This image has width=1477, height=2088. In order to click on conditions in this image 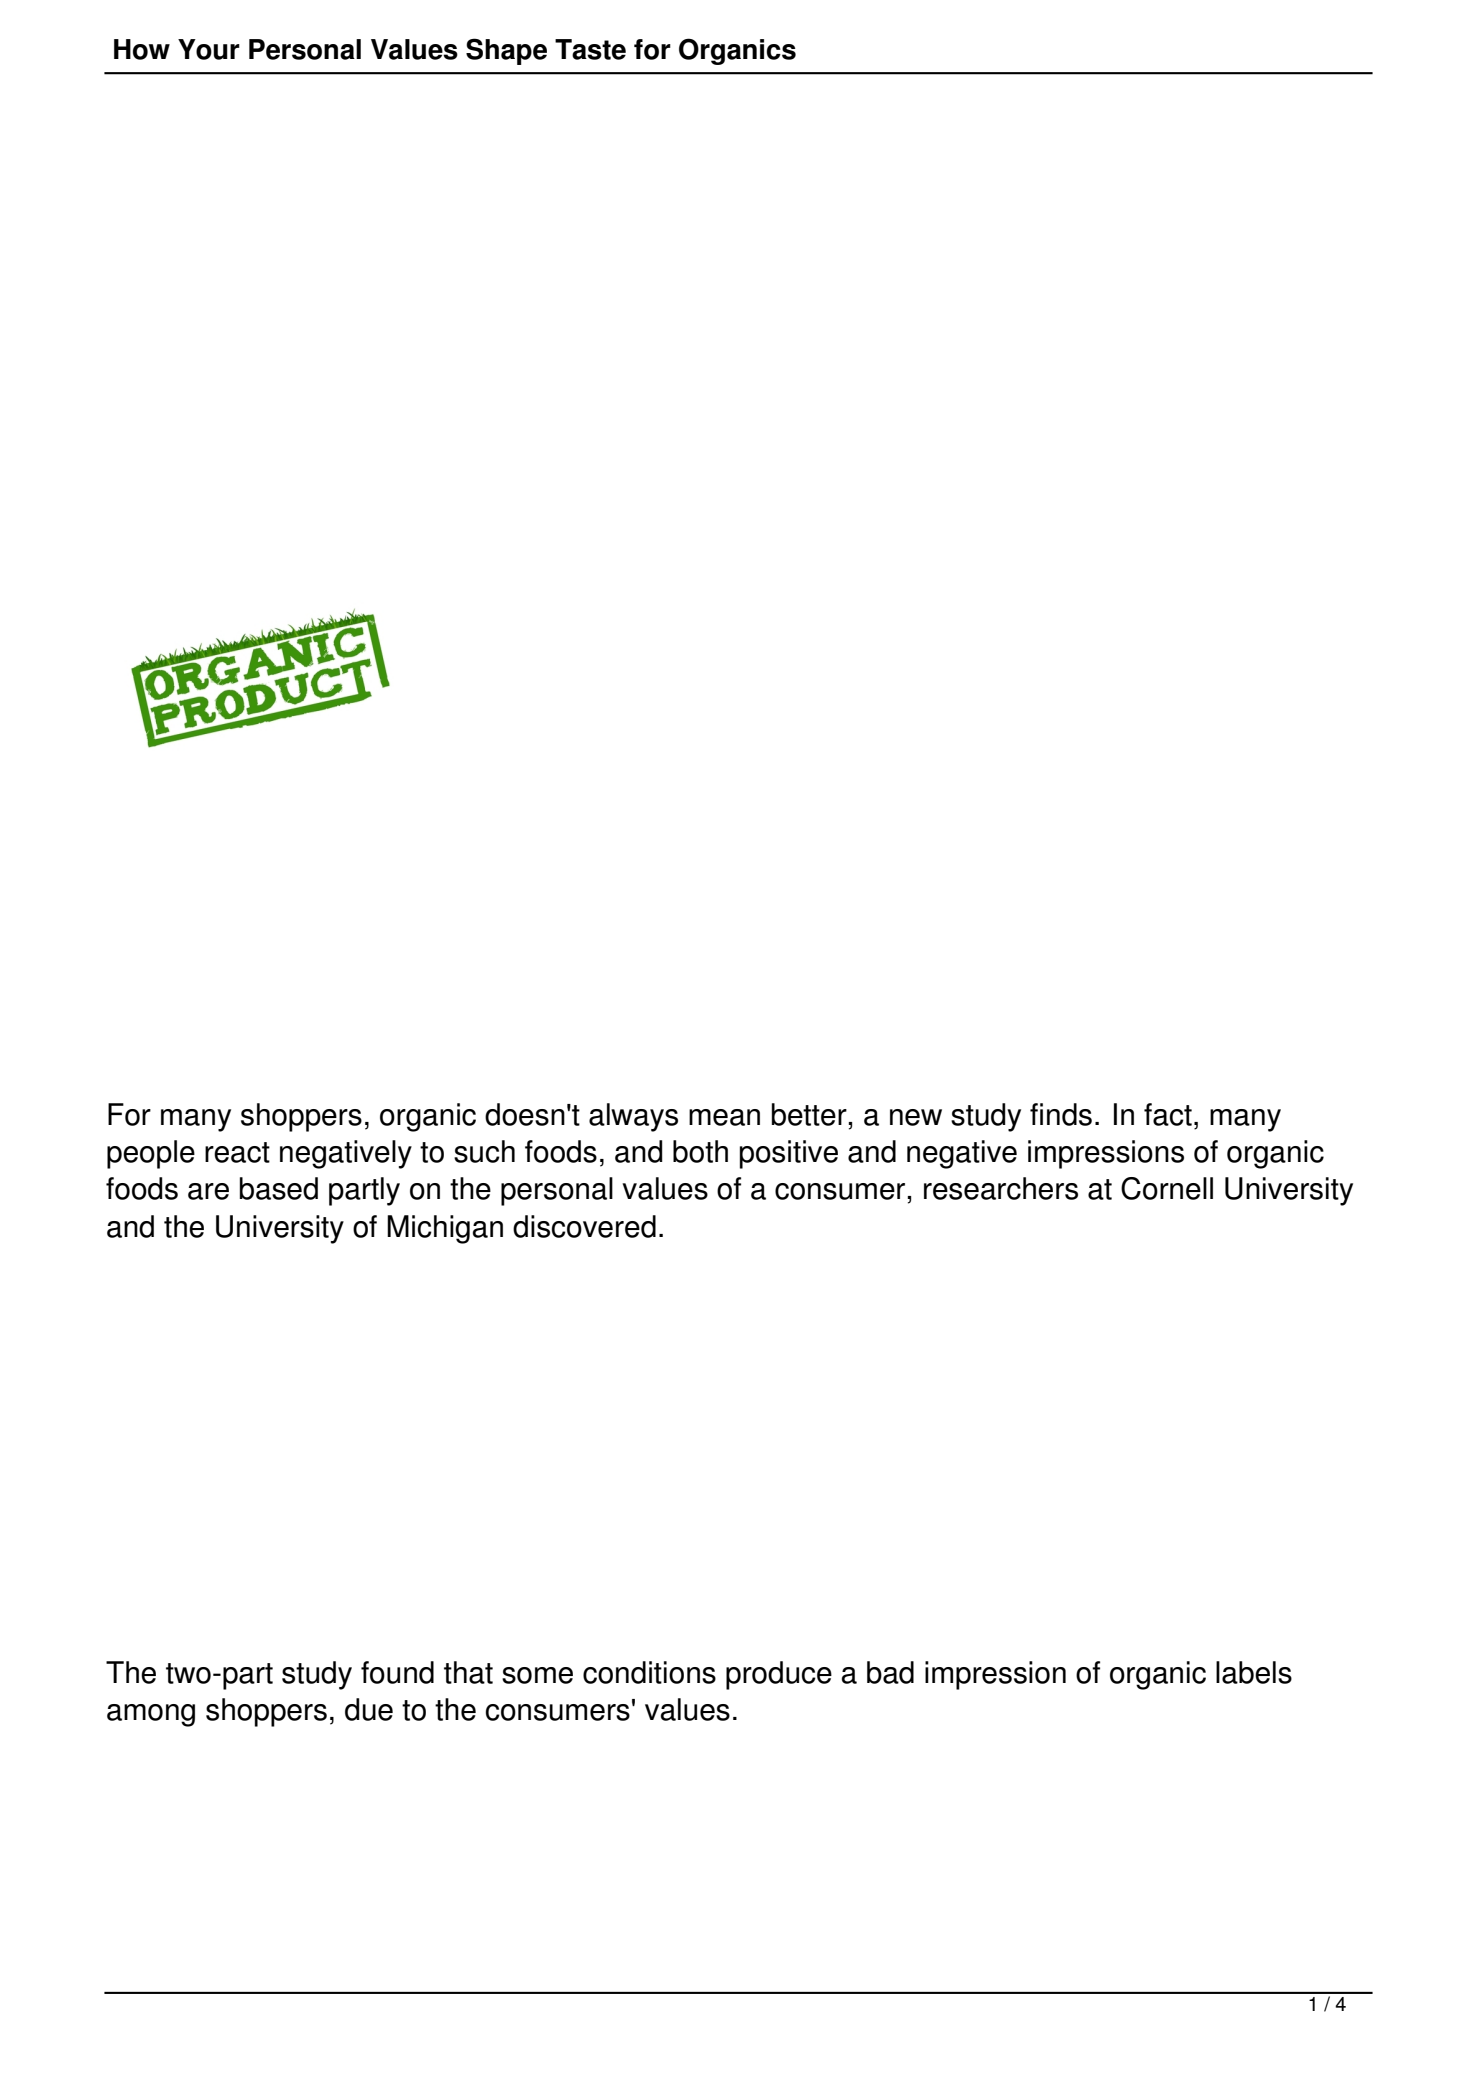, I will do `click(649, 1672)`.
